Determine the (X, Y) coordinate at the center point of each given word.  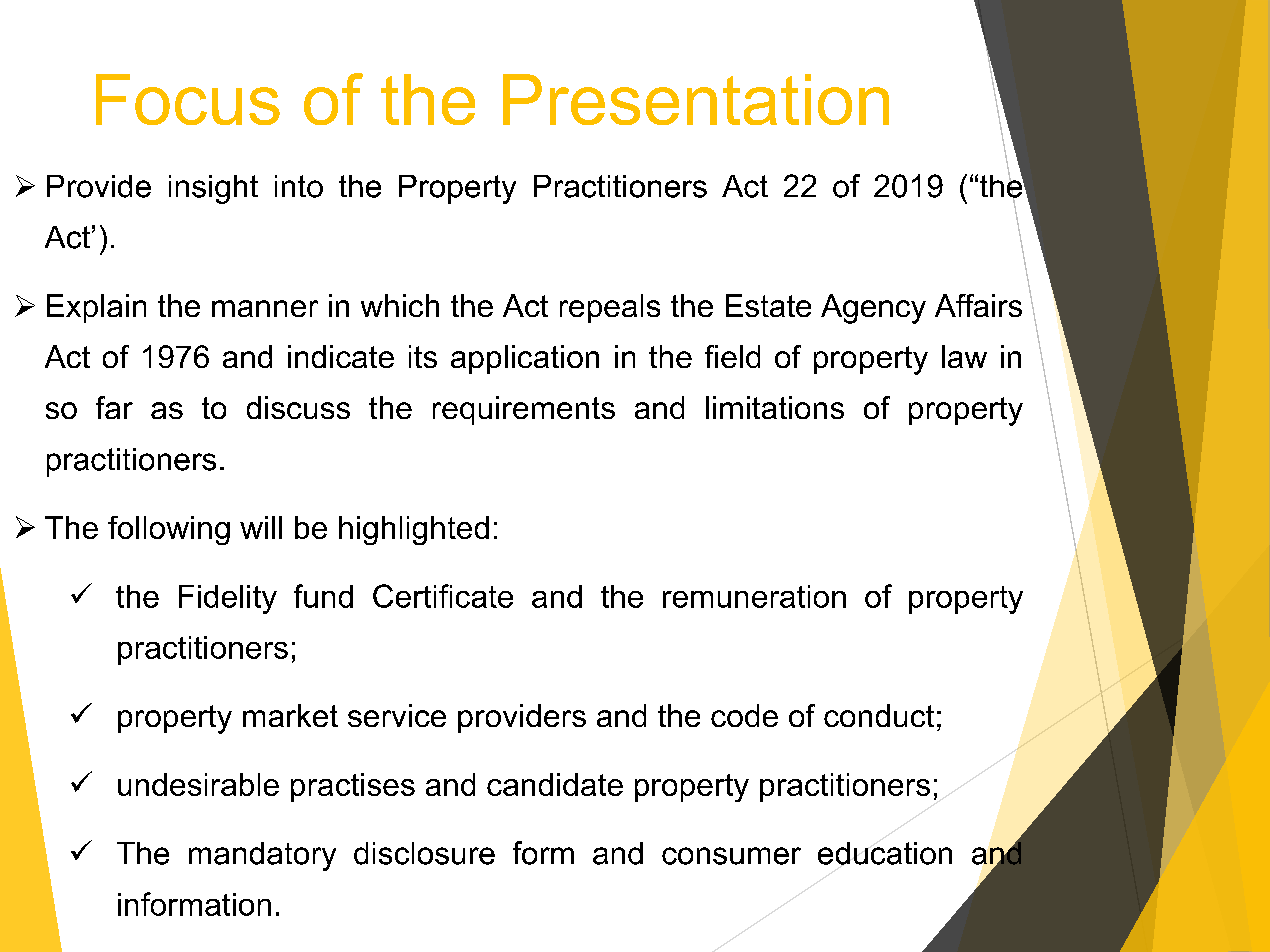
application (525, 359)
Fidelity (228, 599)
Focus (188, 99)
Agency (873, 309)
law (964, 356)
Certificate (443, 596)
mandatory (262, 856)
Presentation (696, 99)
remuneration (754, 596)
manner (265, 308)
